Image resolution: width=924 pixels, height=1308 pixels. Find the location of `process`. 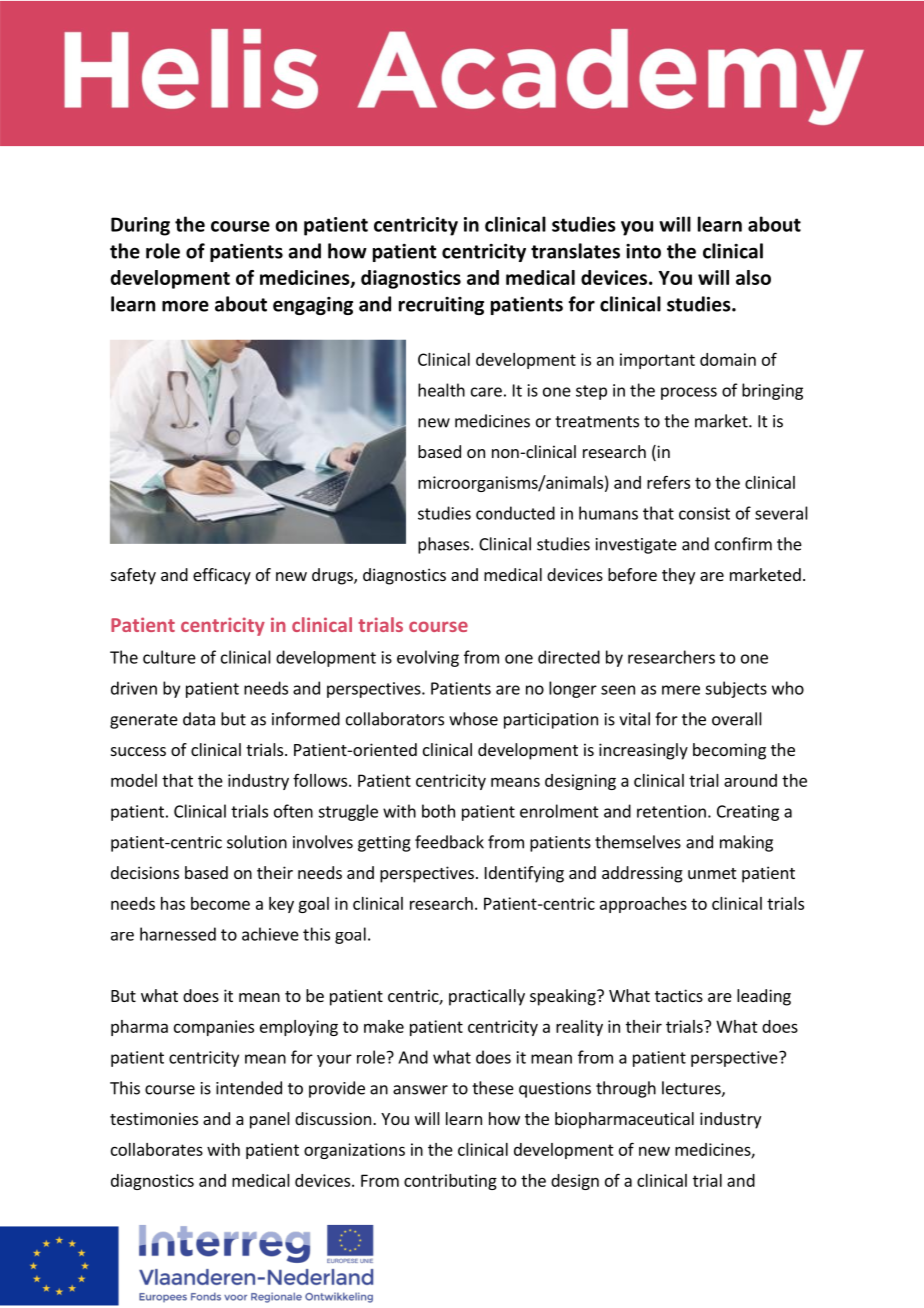

process is located at coordinates (689, 393).
